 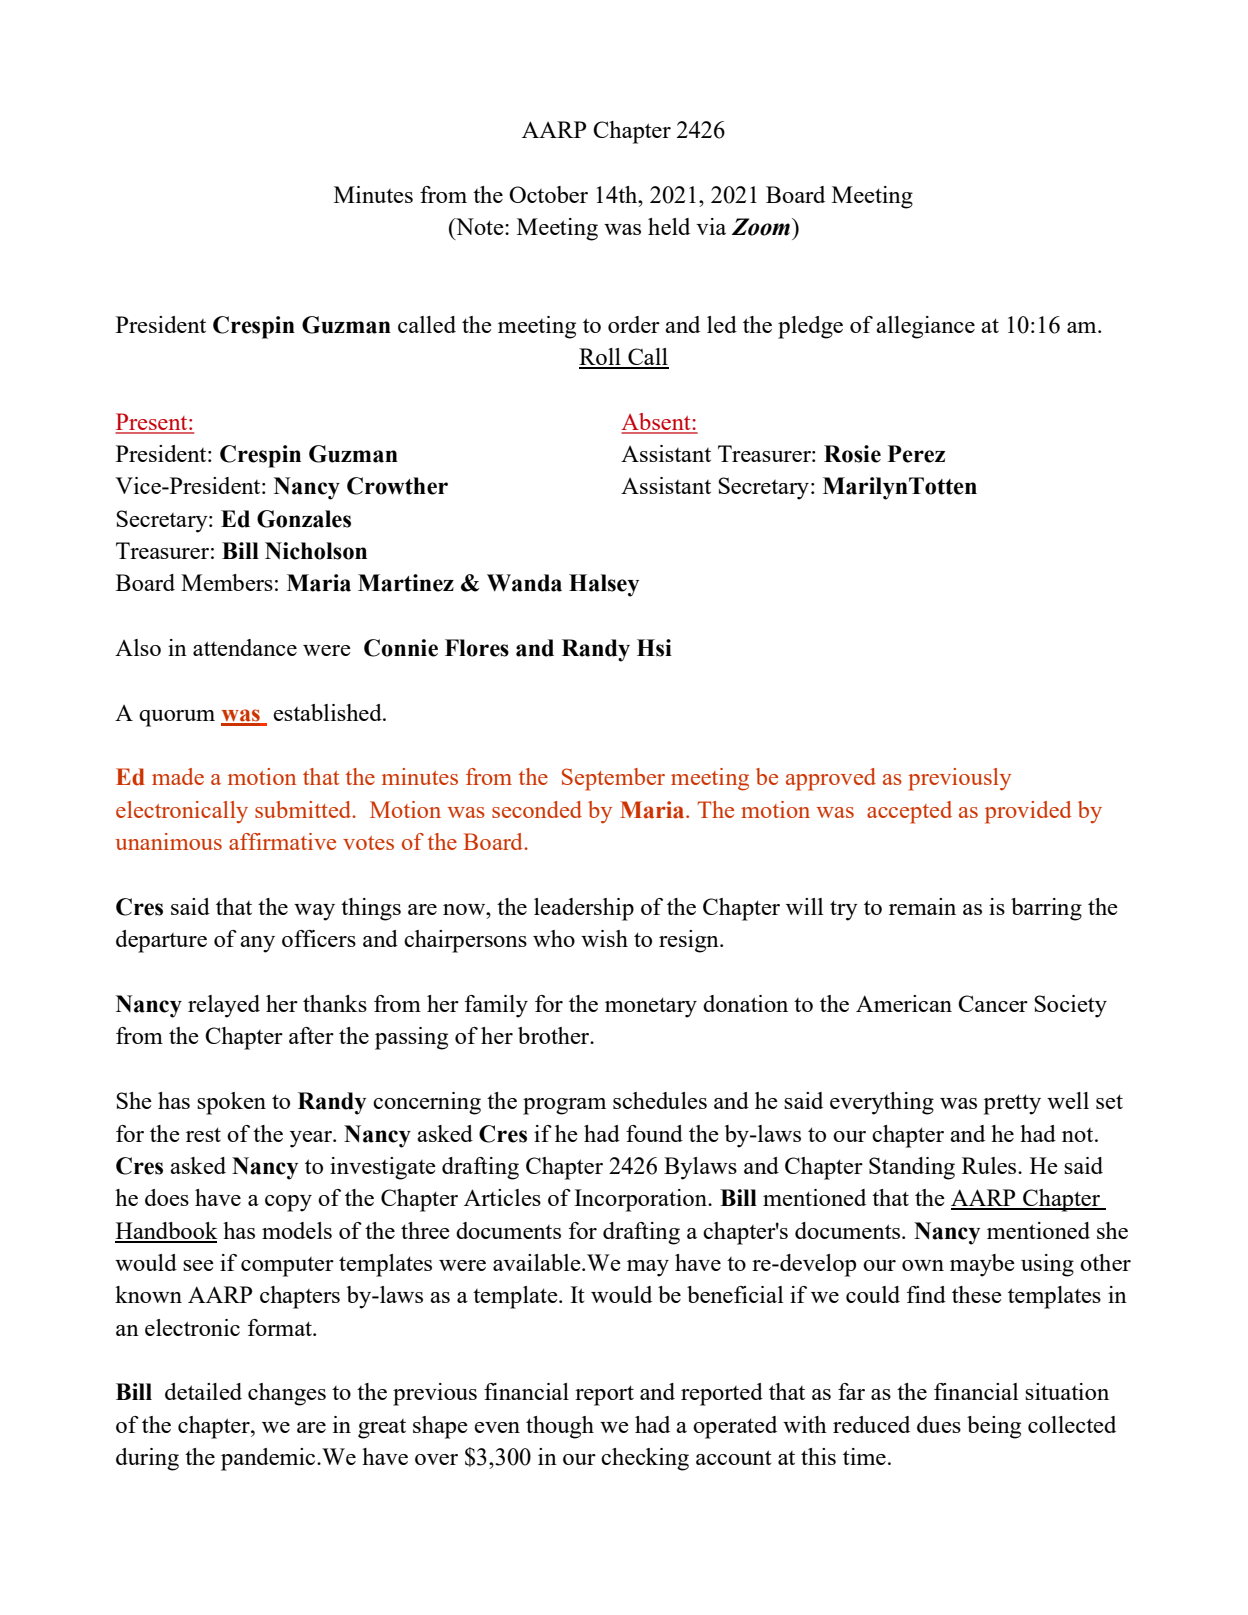 I want to click on pretty, so click(x=1012, y=1104).
